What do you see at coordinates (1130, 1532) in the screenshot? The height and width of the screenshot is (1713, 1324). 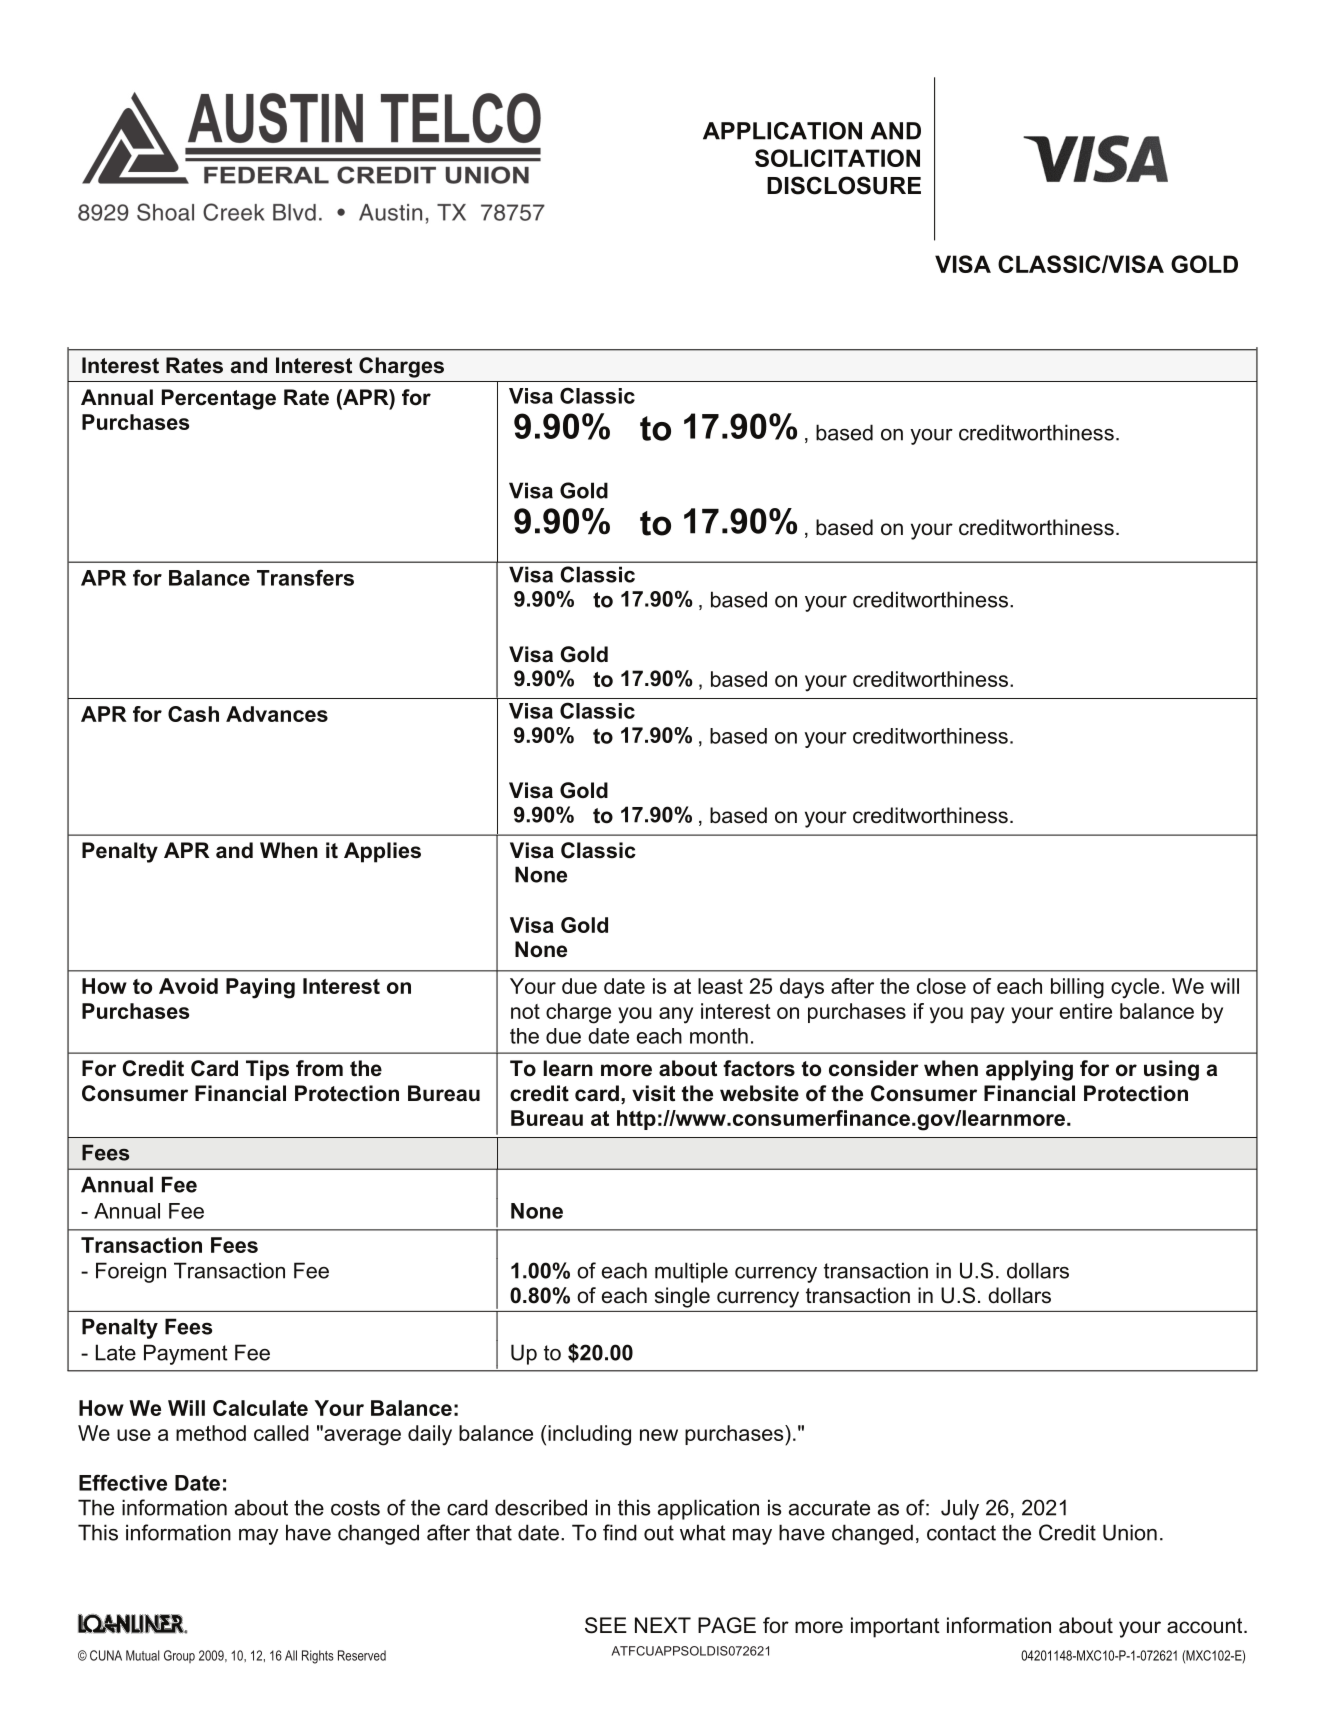 I see `Union` at bounding box center [1130, 1532].
